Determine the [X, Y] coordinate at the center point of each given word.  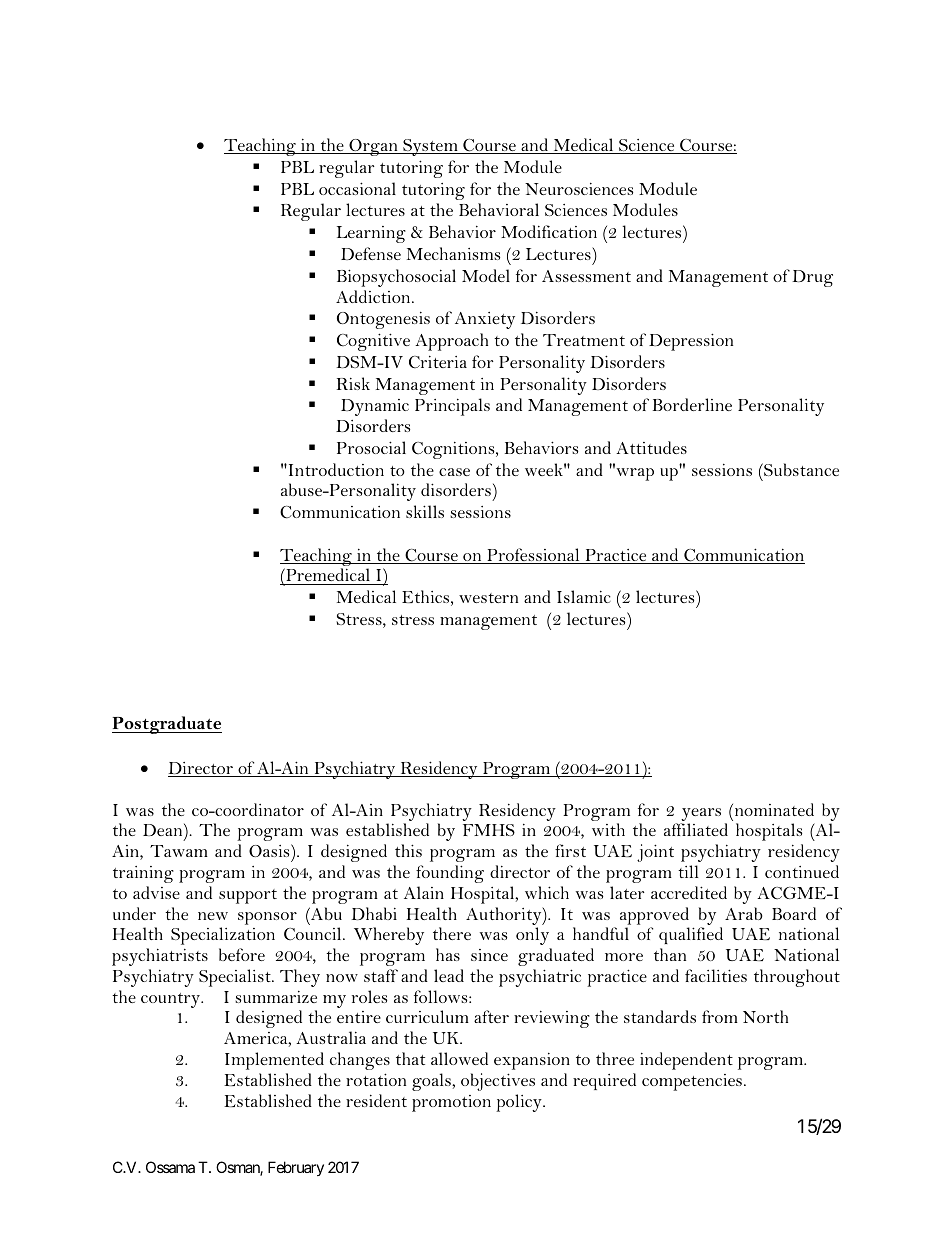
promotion [451, 1103]
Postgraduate [167, 725]
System [430, 147]
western [488, 598]
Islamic [584, 596]
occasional [357, 188]
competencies [692, 1082]
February [296, 1168]
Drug [812, 278]
